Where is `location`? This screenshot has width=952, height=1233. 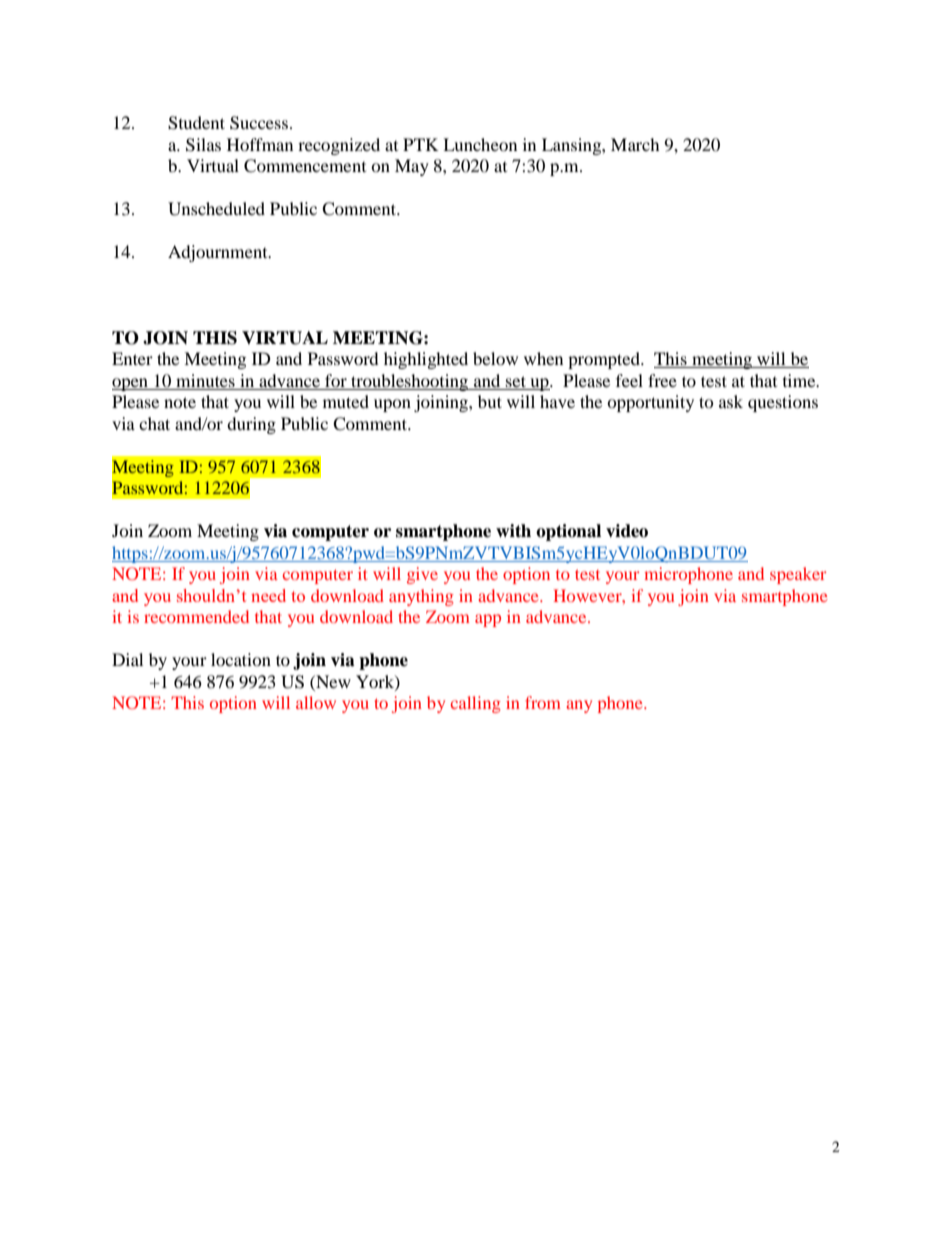 location is located at coordinates (241, 659).
